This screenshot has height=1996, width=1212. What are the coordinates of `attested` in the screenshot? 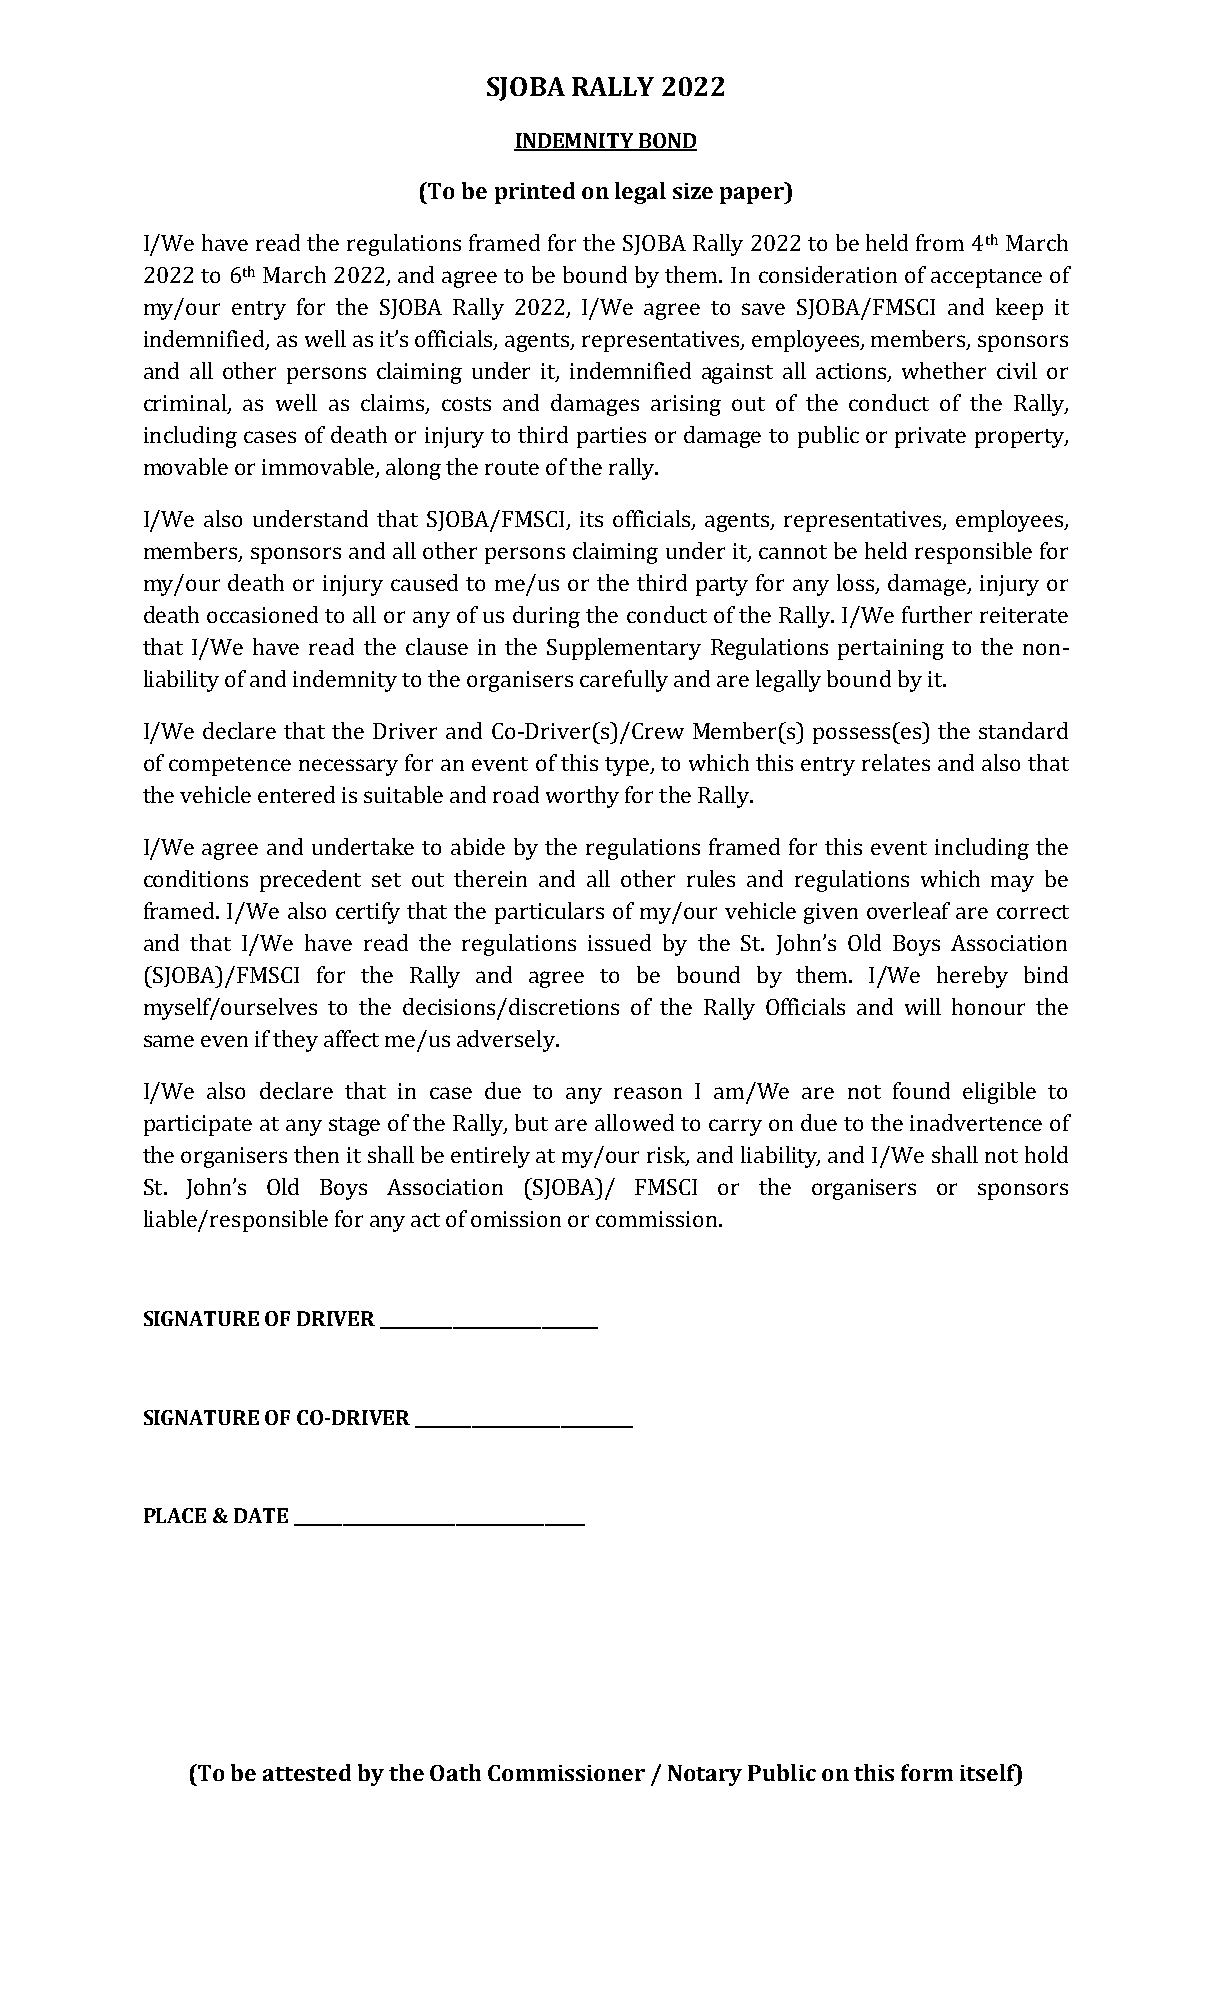 It's located at (307, 1772).
